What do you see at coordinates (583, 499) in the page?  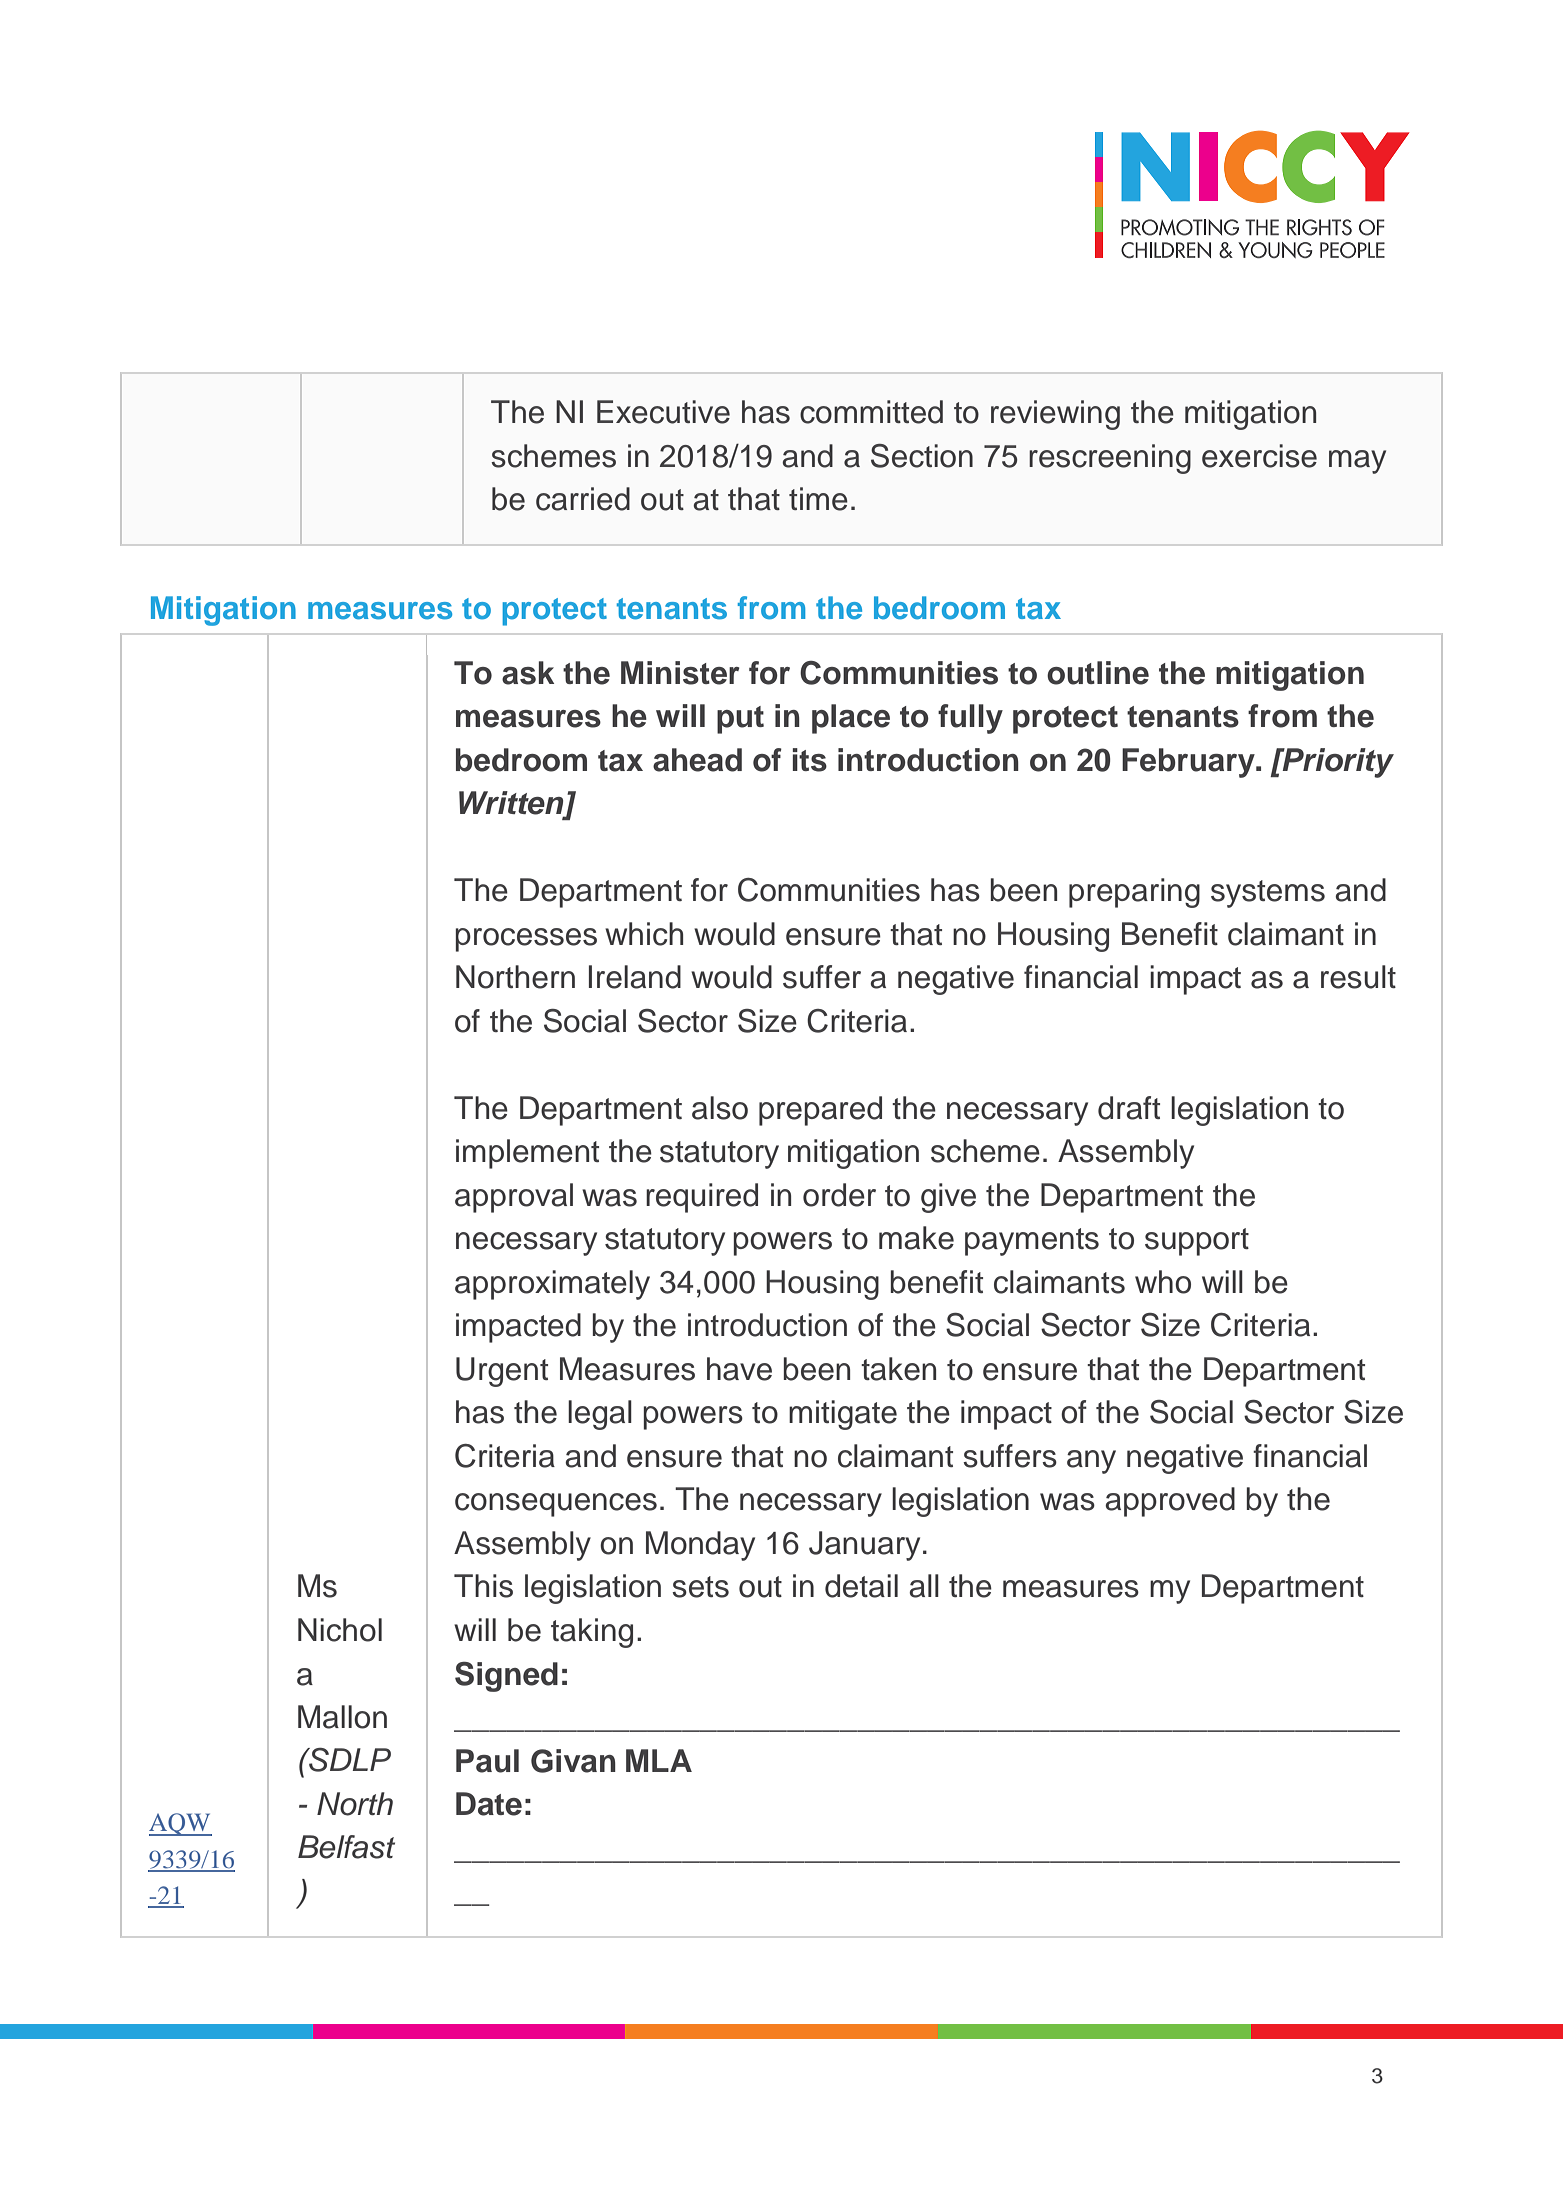 I see `carried` at bounding box center [583, 499].
